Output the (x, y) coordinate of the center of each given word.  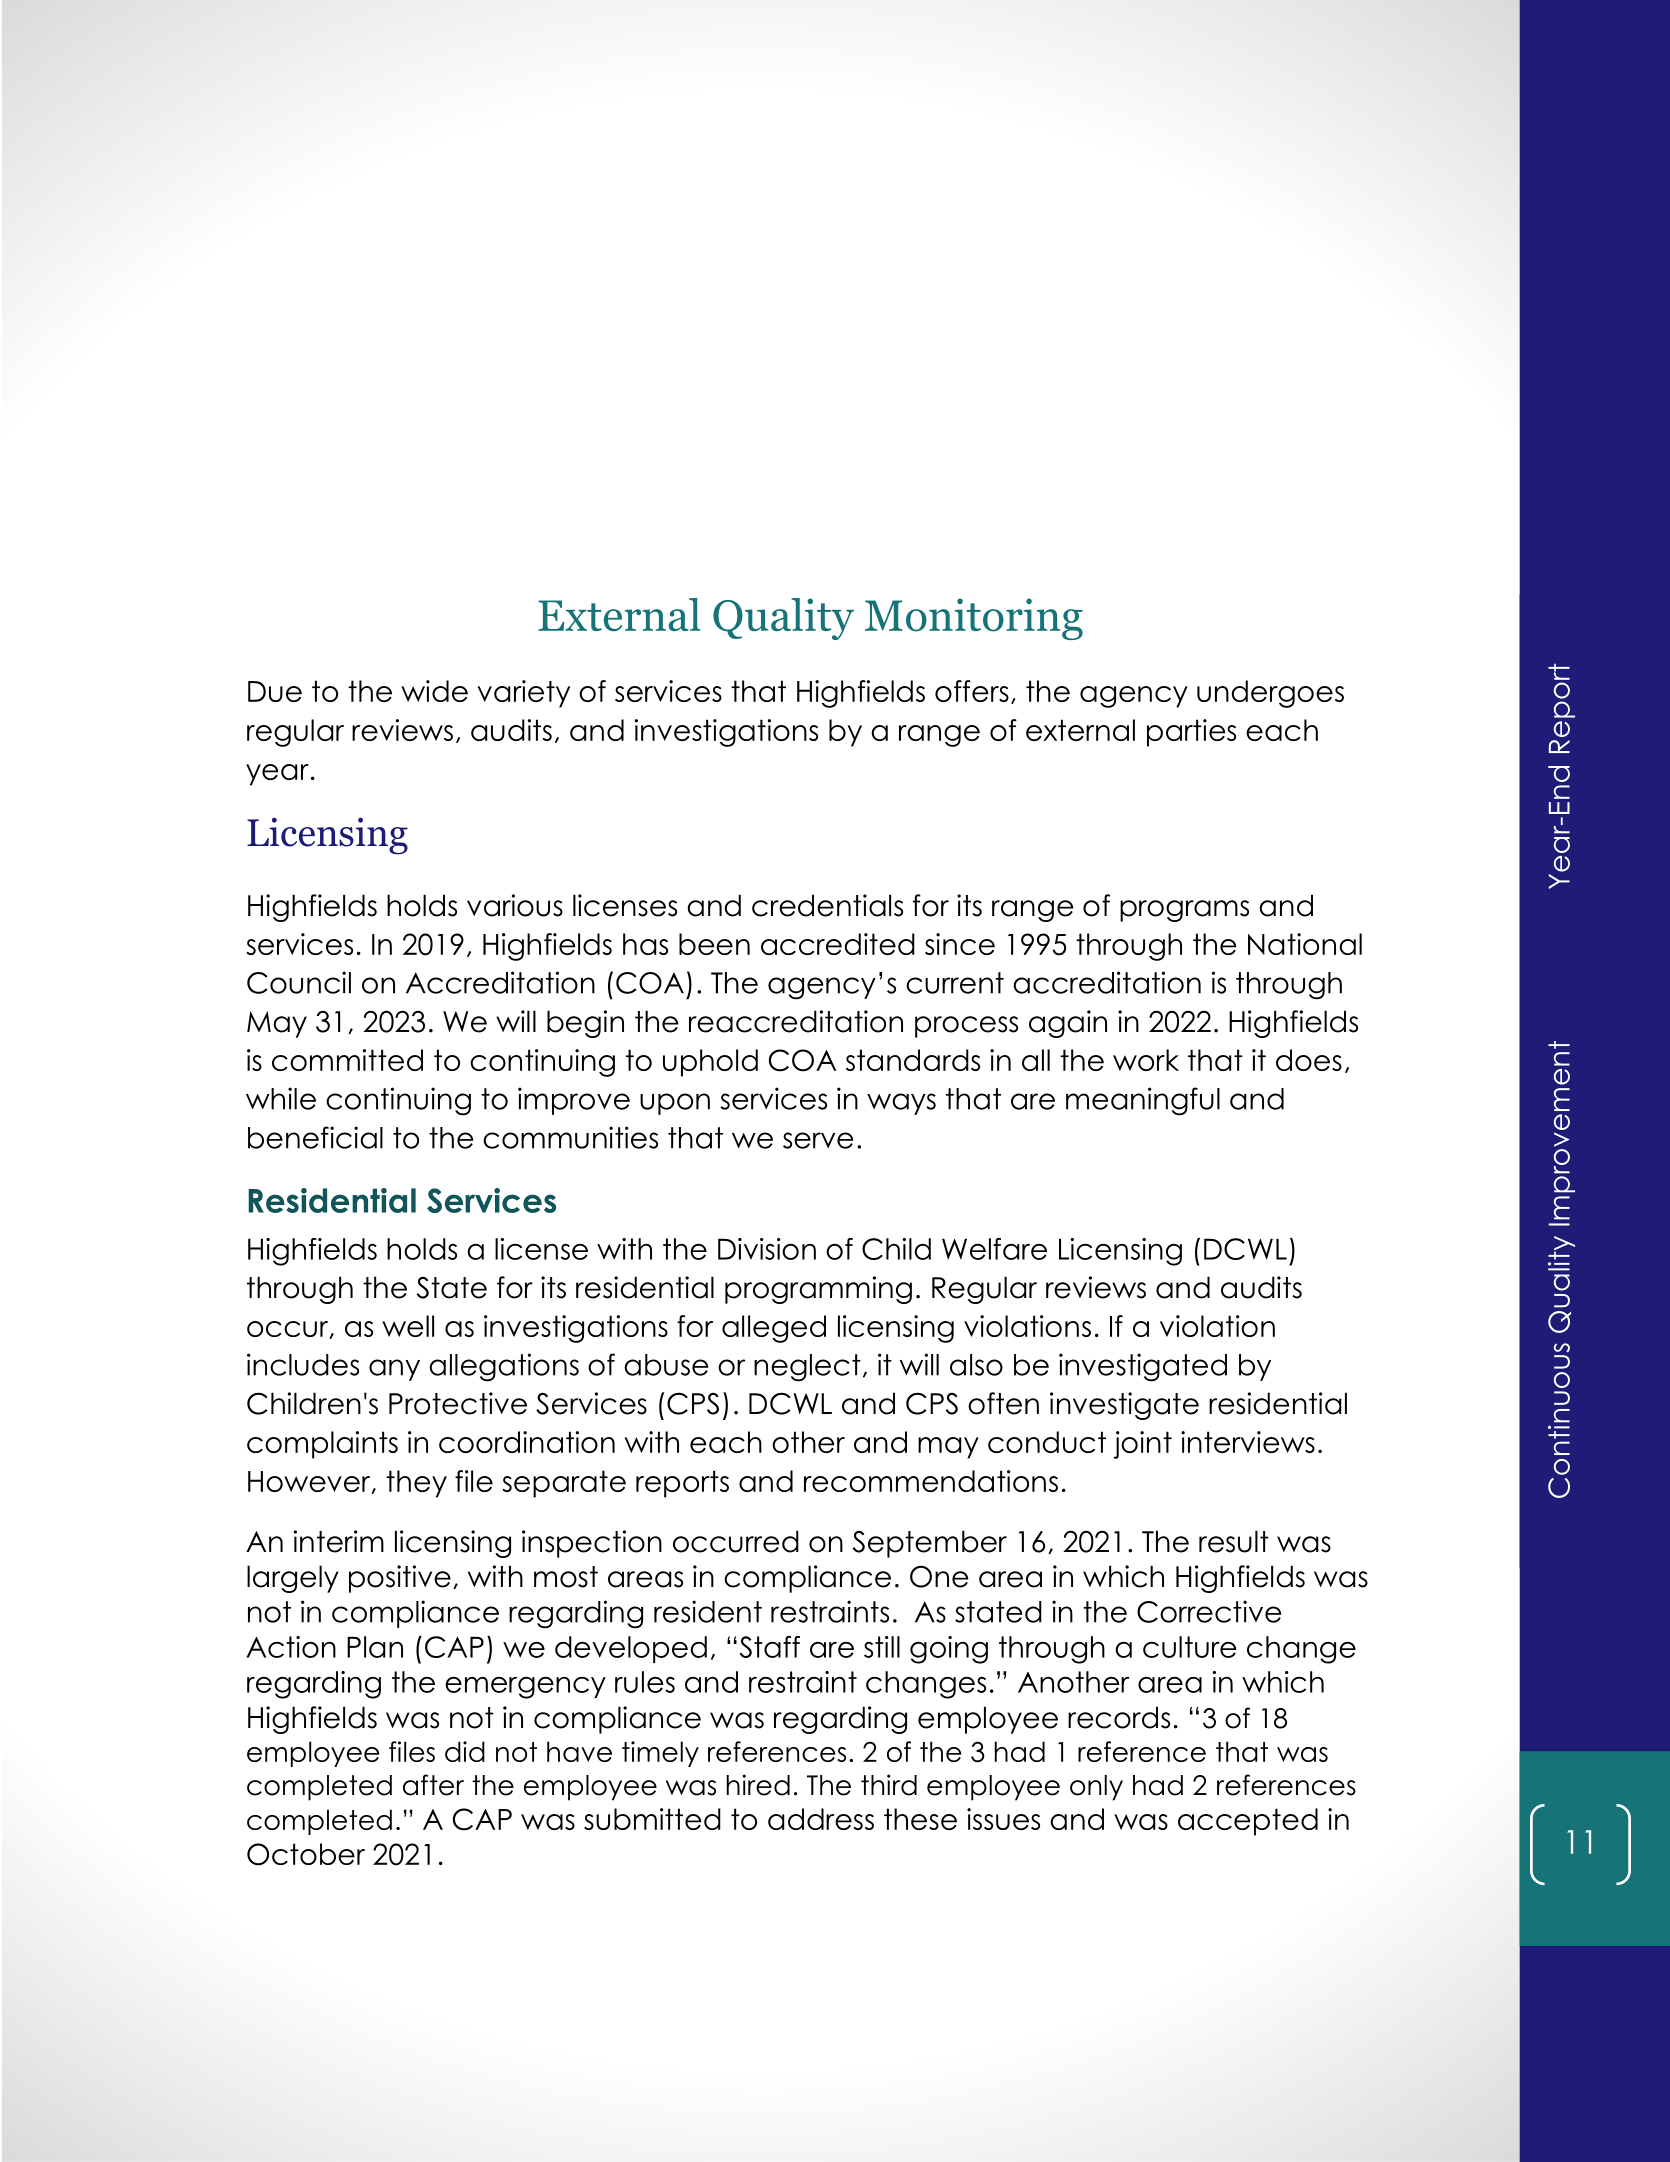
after (433, 1785)
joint (1143, 1445)
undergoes (1270, 694)
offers (972, 691)
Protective (458, 1403)
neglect (807, 1368)
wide (434, 691)
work (1146, 1060)
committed (347, 1060)
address (821, 1819)
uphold (710, 1063)
